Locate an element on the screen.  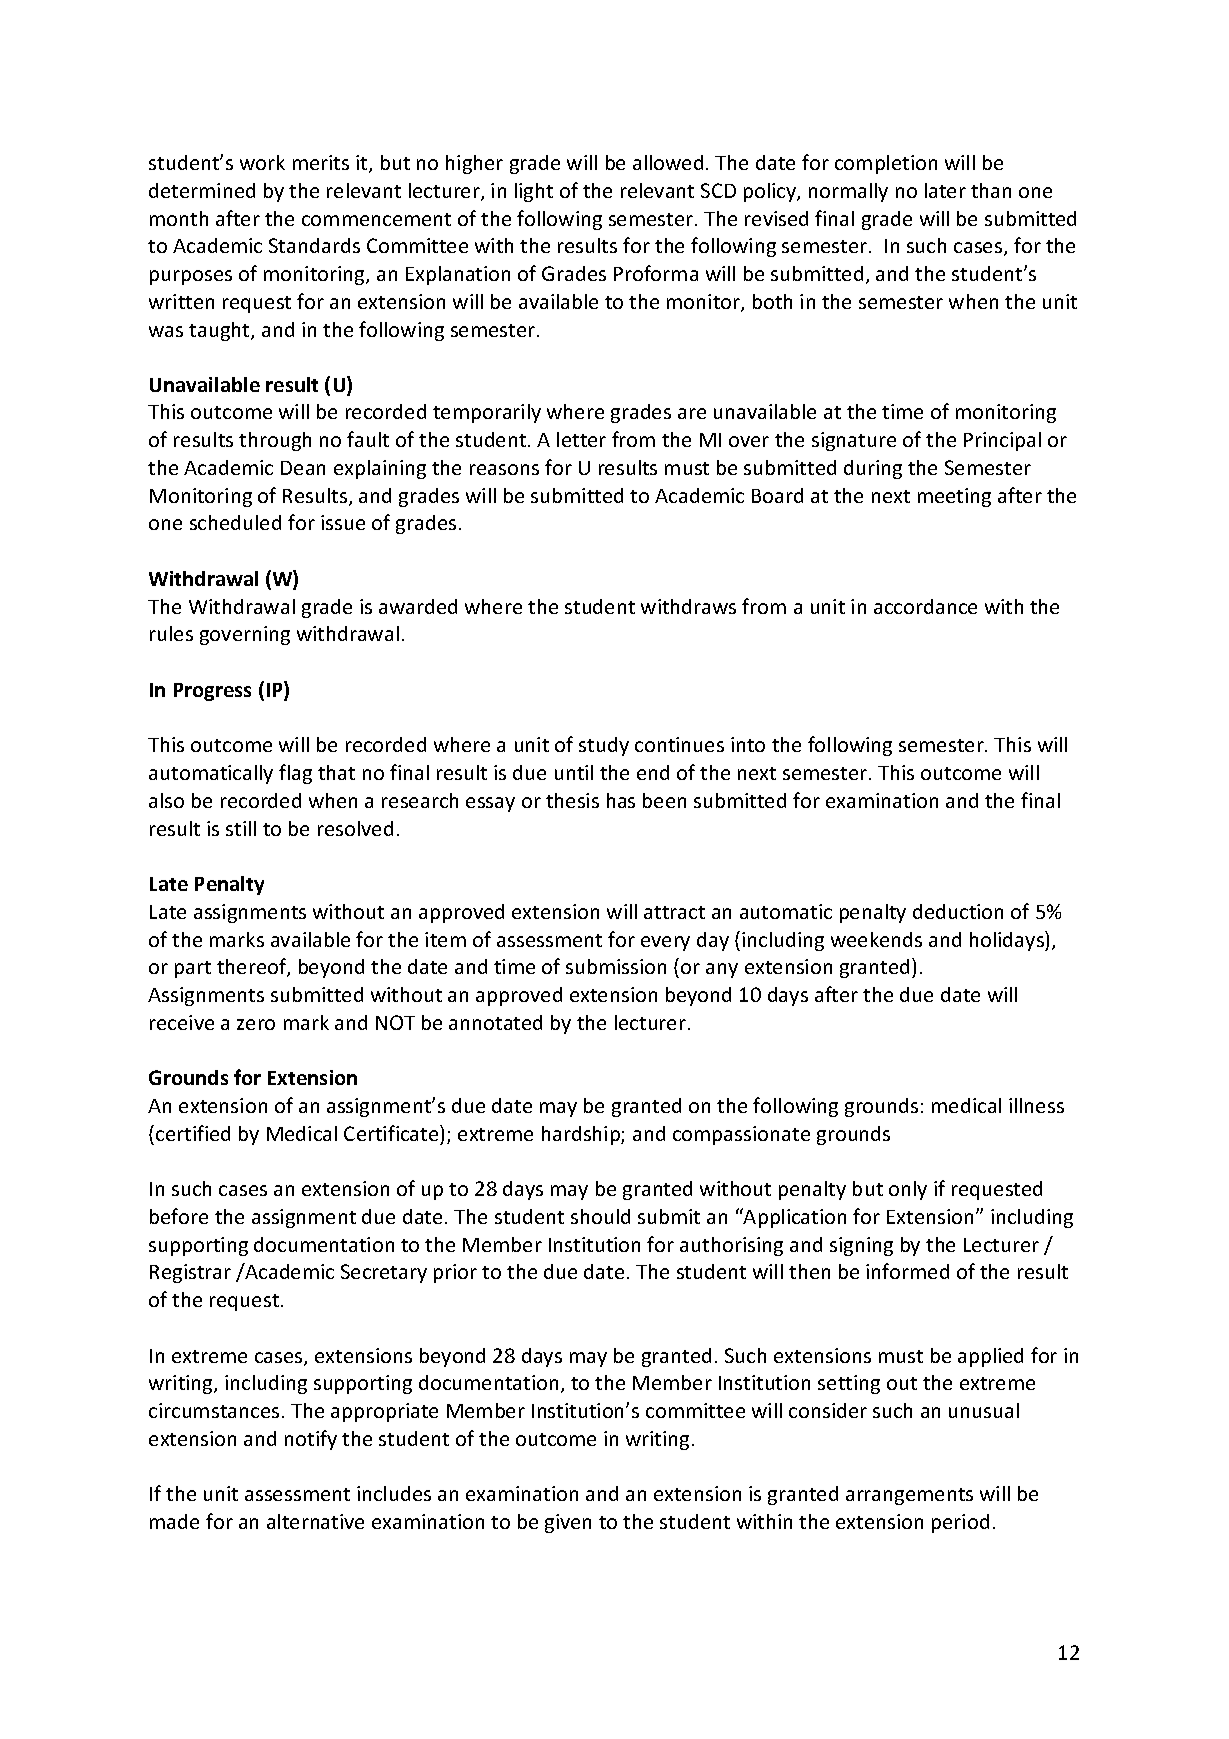
than is located at coordinates (991, 190).
